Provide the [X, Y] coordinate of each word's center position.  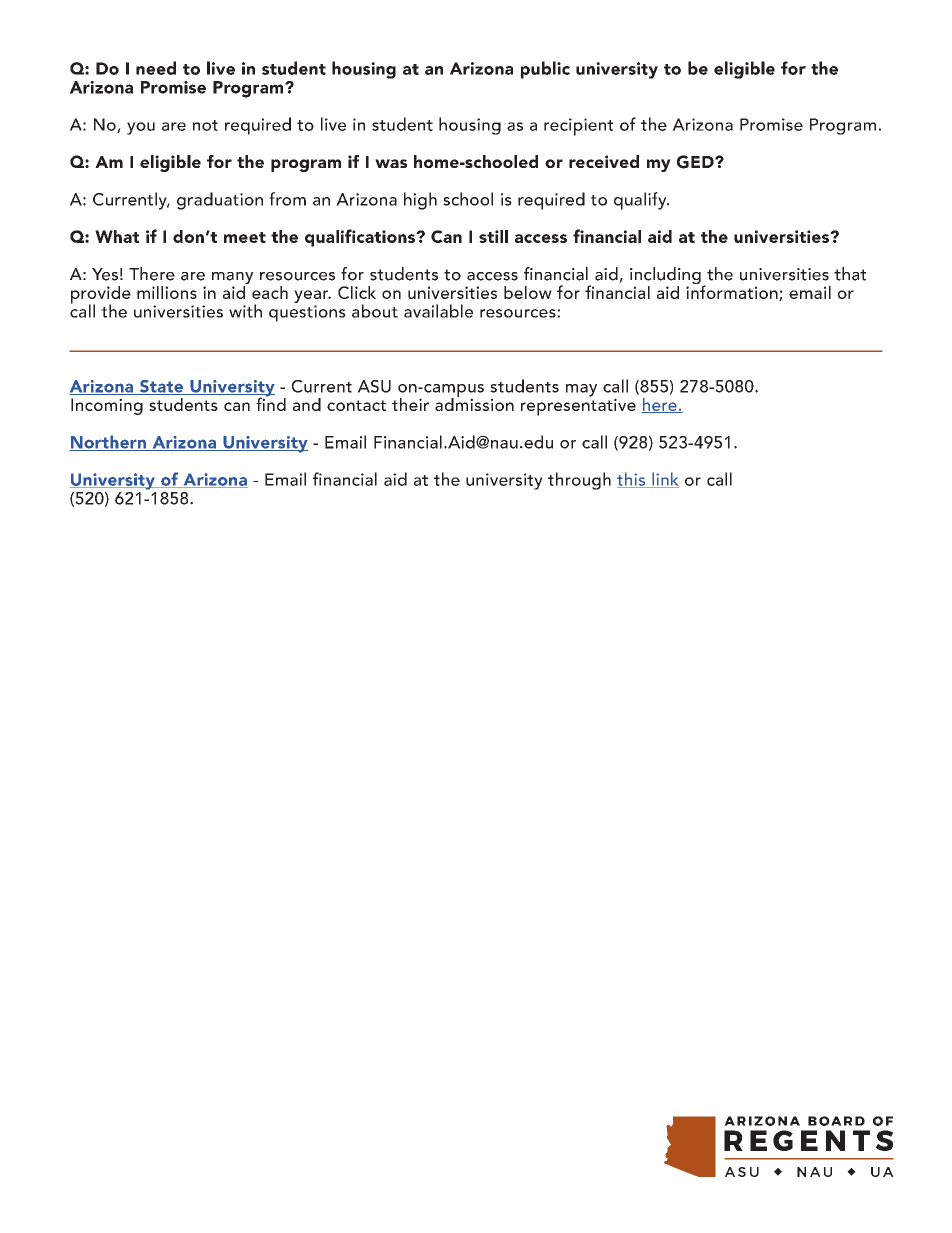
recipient [578, 127]
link [664, 480]
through [579, 481]
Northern [108, 443]
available [438, 311]
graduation [220, 201]
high [420, 201]
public [545, 70]
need [156, 68]
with [245, 311]
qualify [641, 201]
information [733, 292]
